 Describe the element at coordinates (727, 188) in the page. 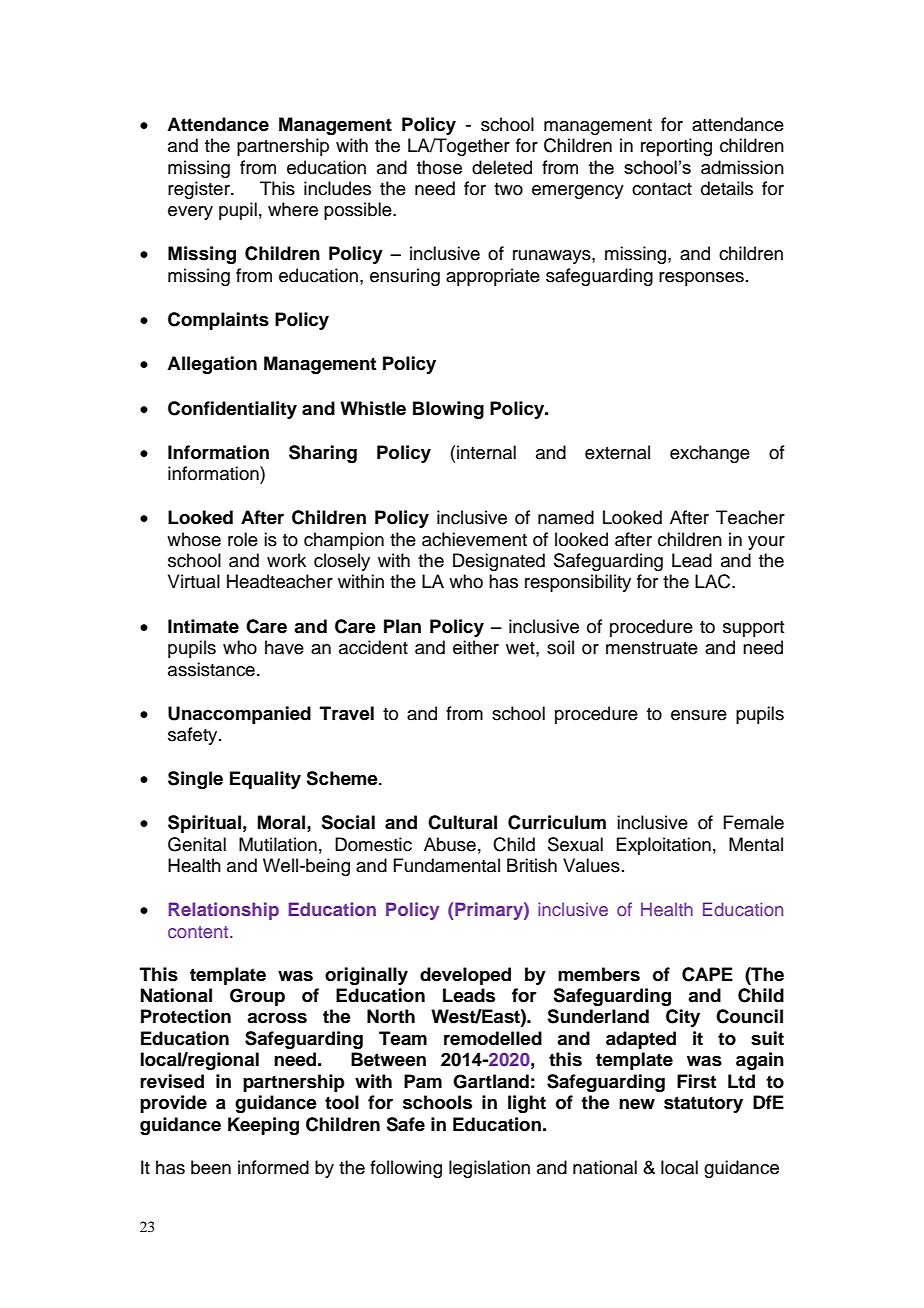

I see `details` at that location.
